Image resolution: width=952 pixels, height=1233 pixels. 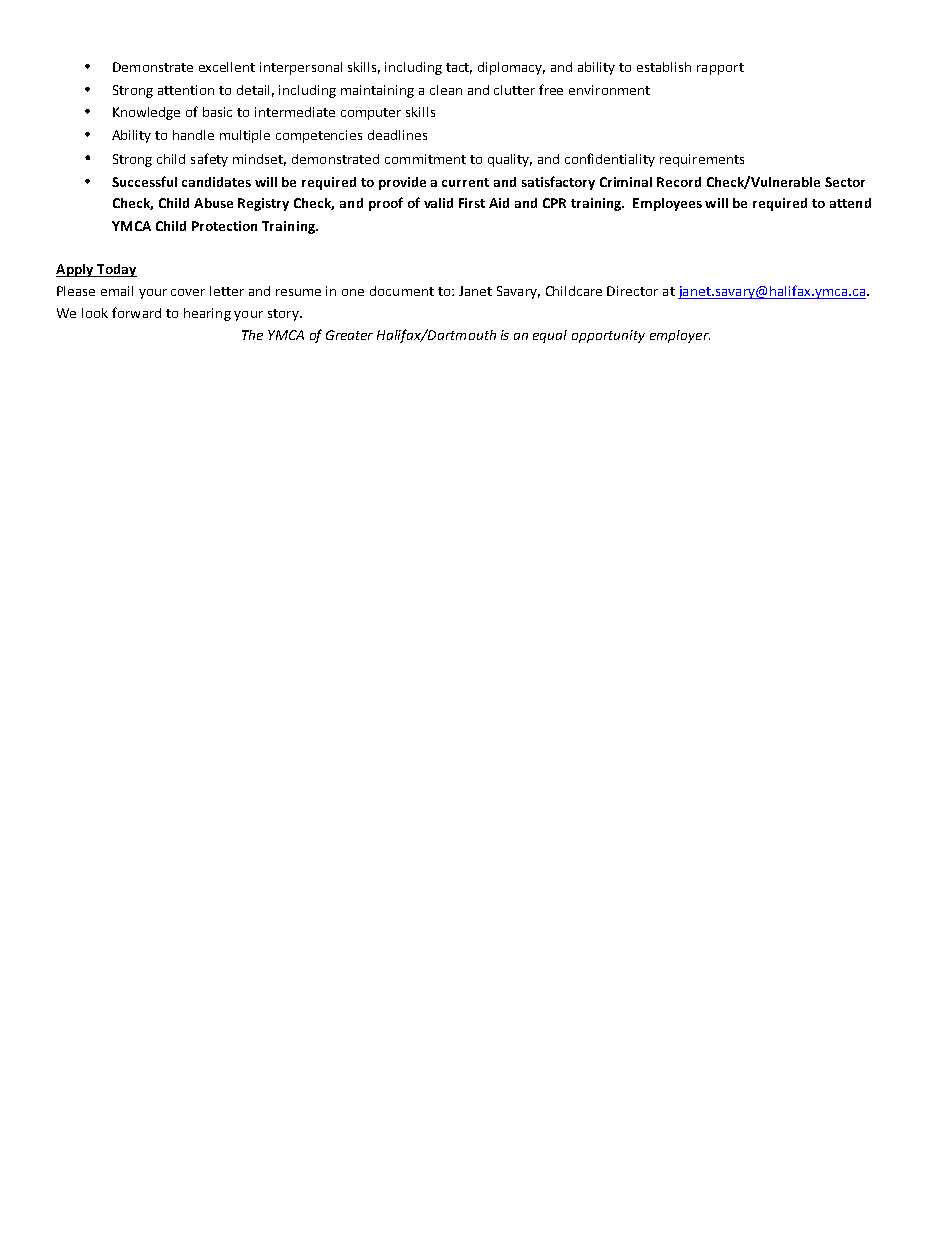 I want to click on Director, so click(x=632, y=291).
